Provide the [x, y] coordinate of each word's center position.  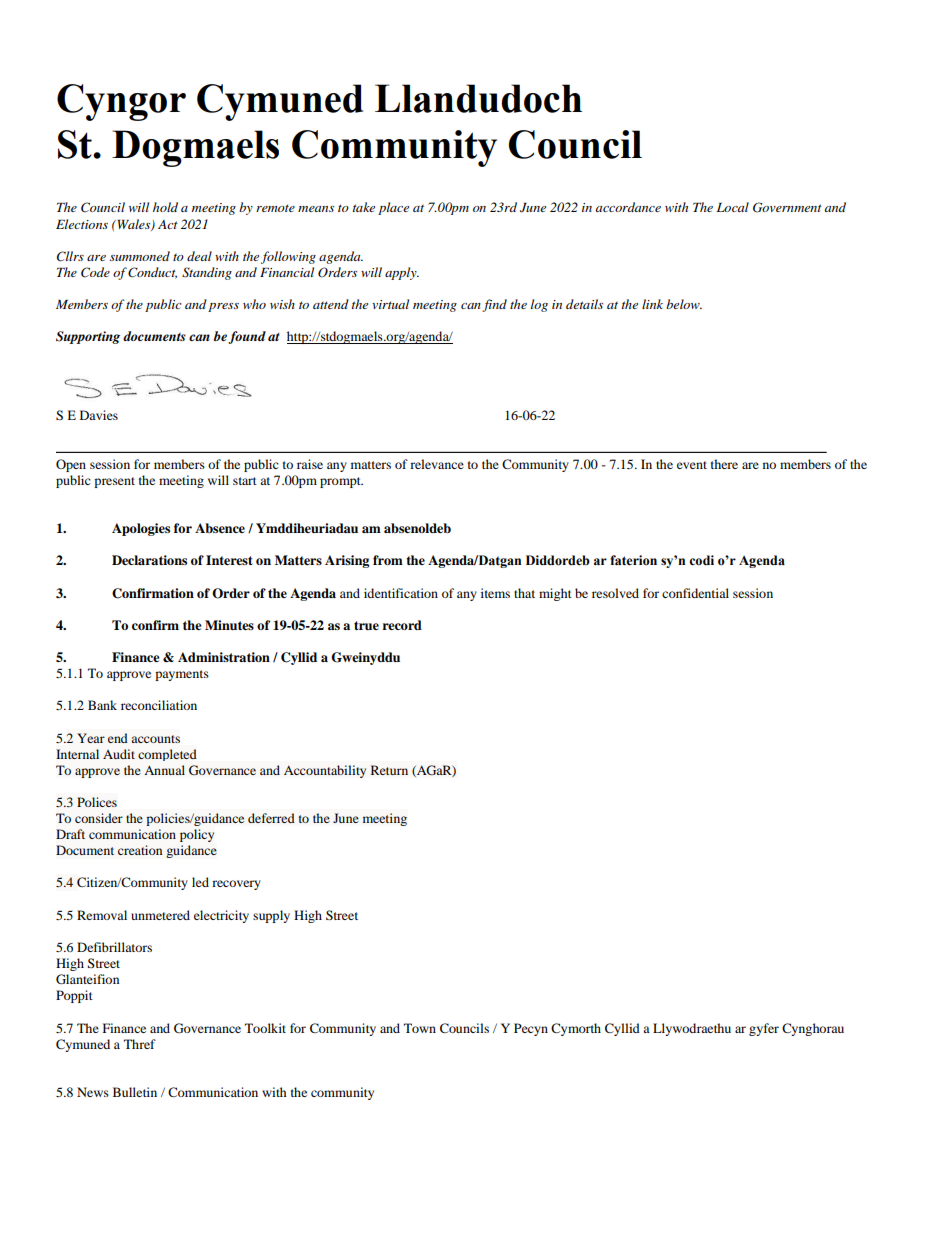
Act [168, 224]
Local [733, 207]
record [402, 625]
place [393, 208]
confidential [695, 593]
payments [182, 675]
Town [420, 1028]
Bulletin [135, 1092]
